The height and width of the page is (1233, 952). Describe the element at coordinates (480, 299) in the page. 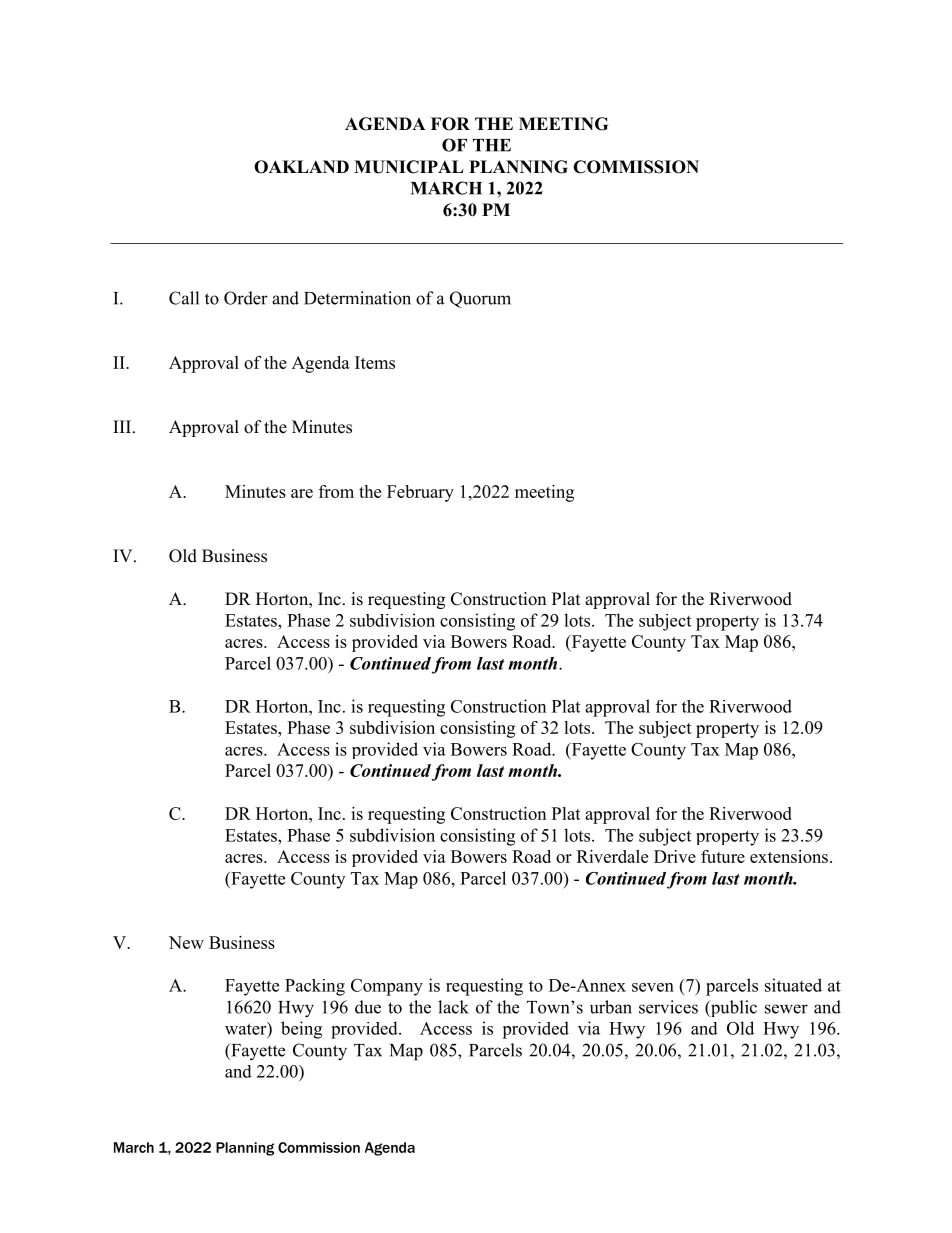

I see `Quorum` at that location.
